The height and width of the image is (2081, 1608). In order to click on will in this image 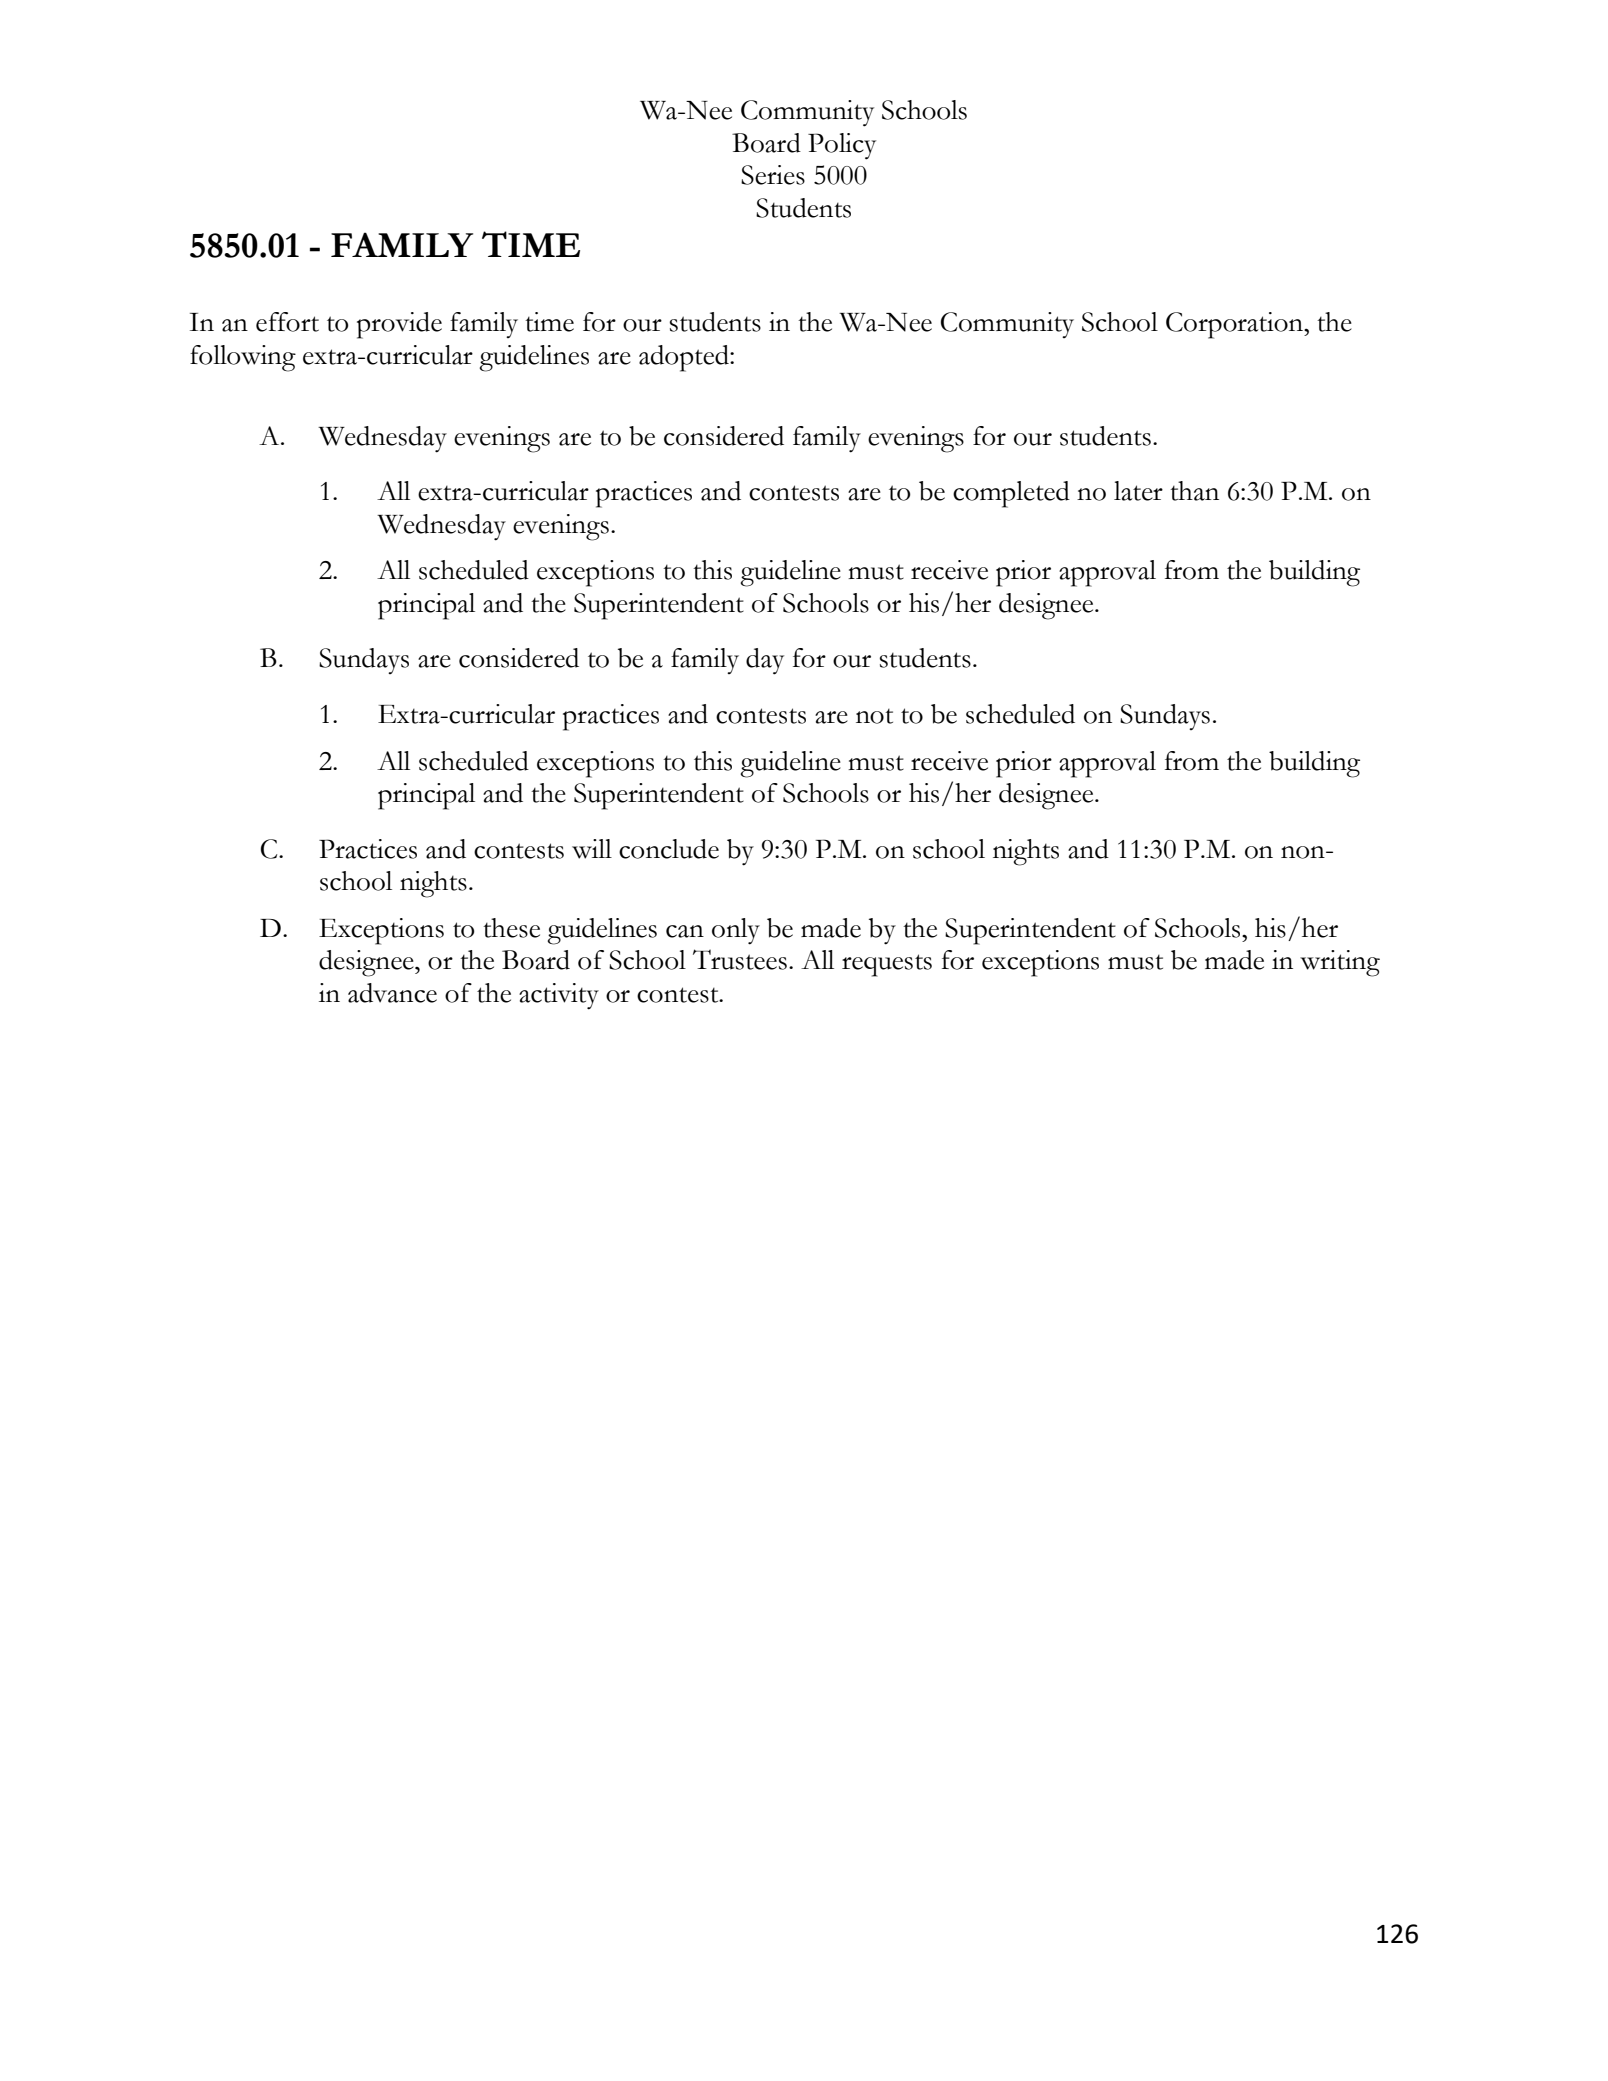, I will do `click(592, 849)`.
